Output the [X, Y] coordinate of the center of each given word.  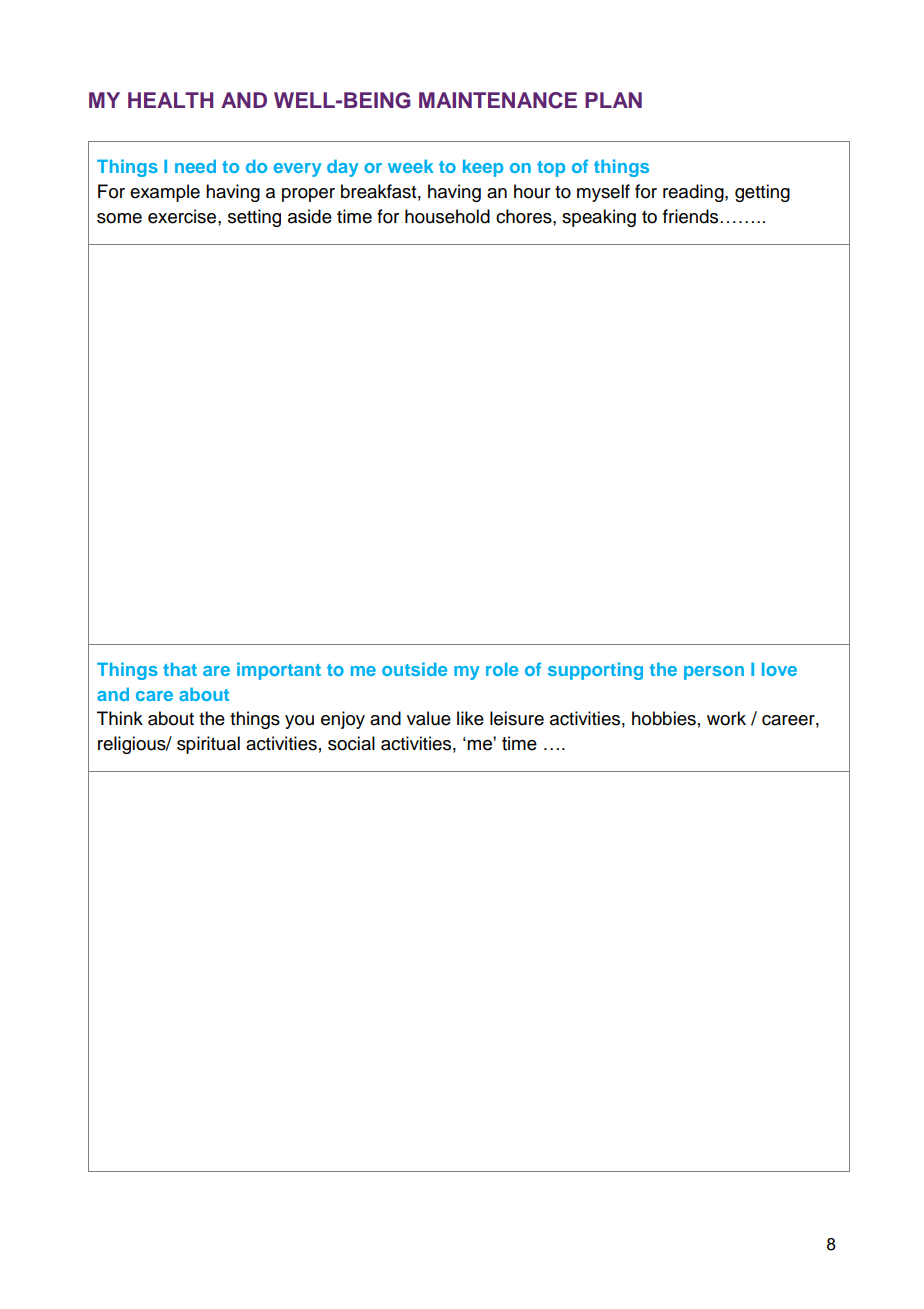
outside [414, 669]
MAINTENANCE [498, 100]
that [180, 669]
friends [692, 216]
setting [254, 218]
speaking [599, 218]
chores [525, 216]
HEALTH [170, 100]
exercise [183, 216]
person [714, 673]
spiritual [208, 745]
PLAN [613, 100]
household [447, 216]
